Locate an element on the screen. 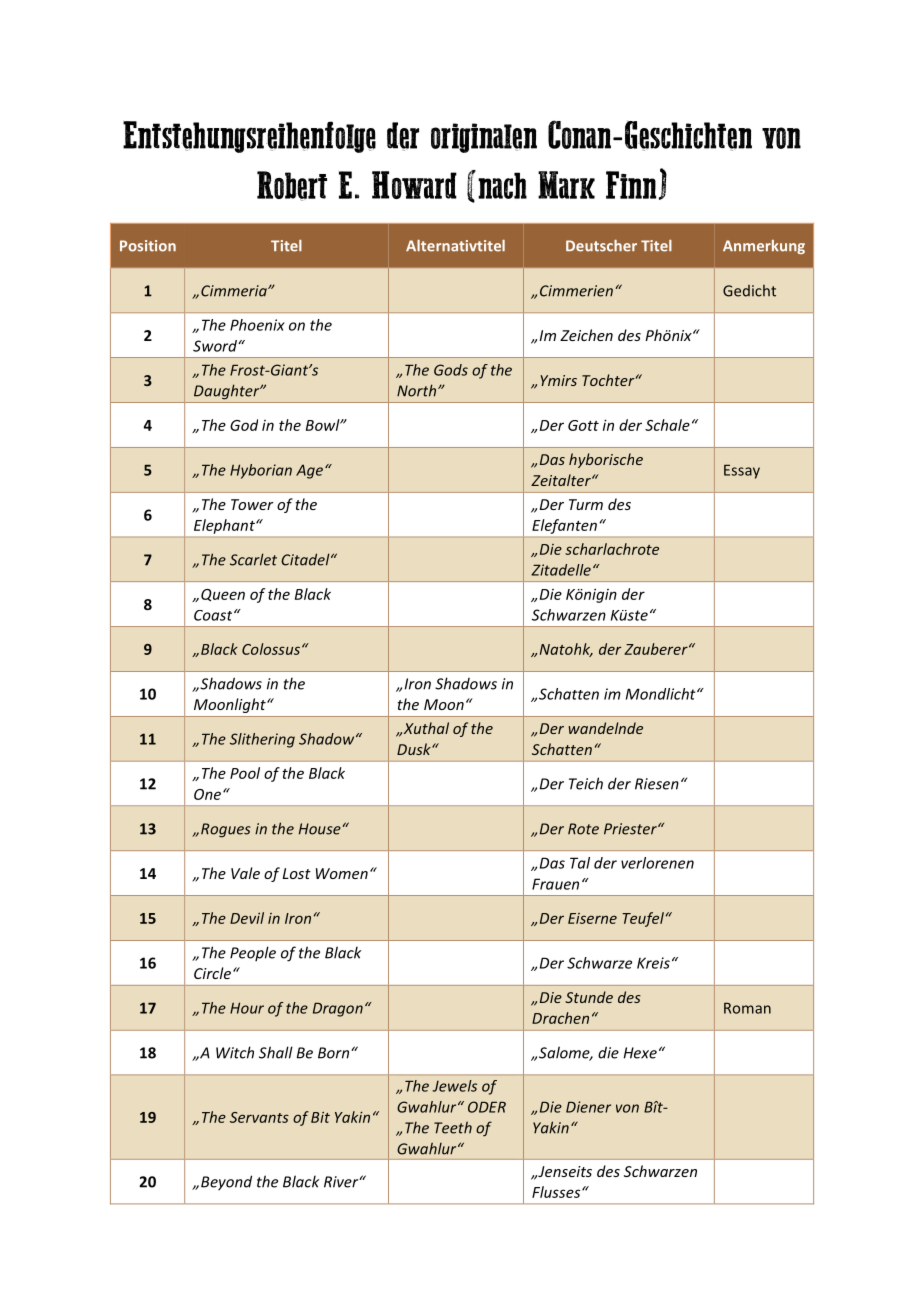 Image resolution: width=924 pixels, height=1308 pixels. Finn is located at coordinates (631, 185).
